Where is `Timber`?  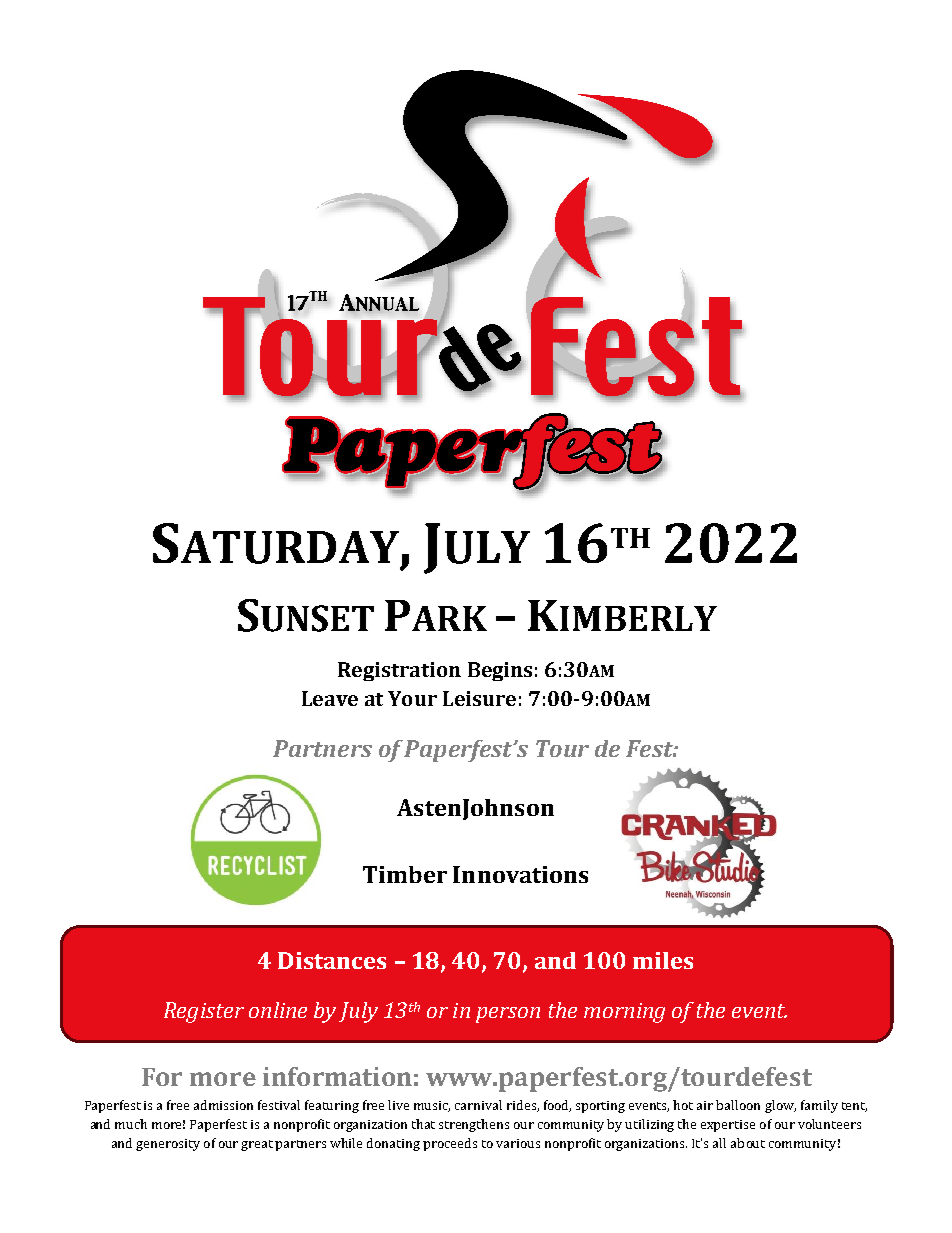
Timber is located at coordinates (405, 874).
